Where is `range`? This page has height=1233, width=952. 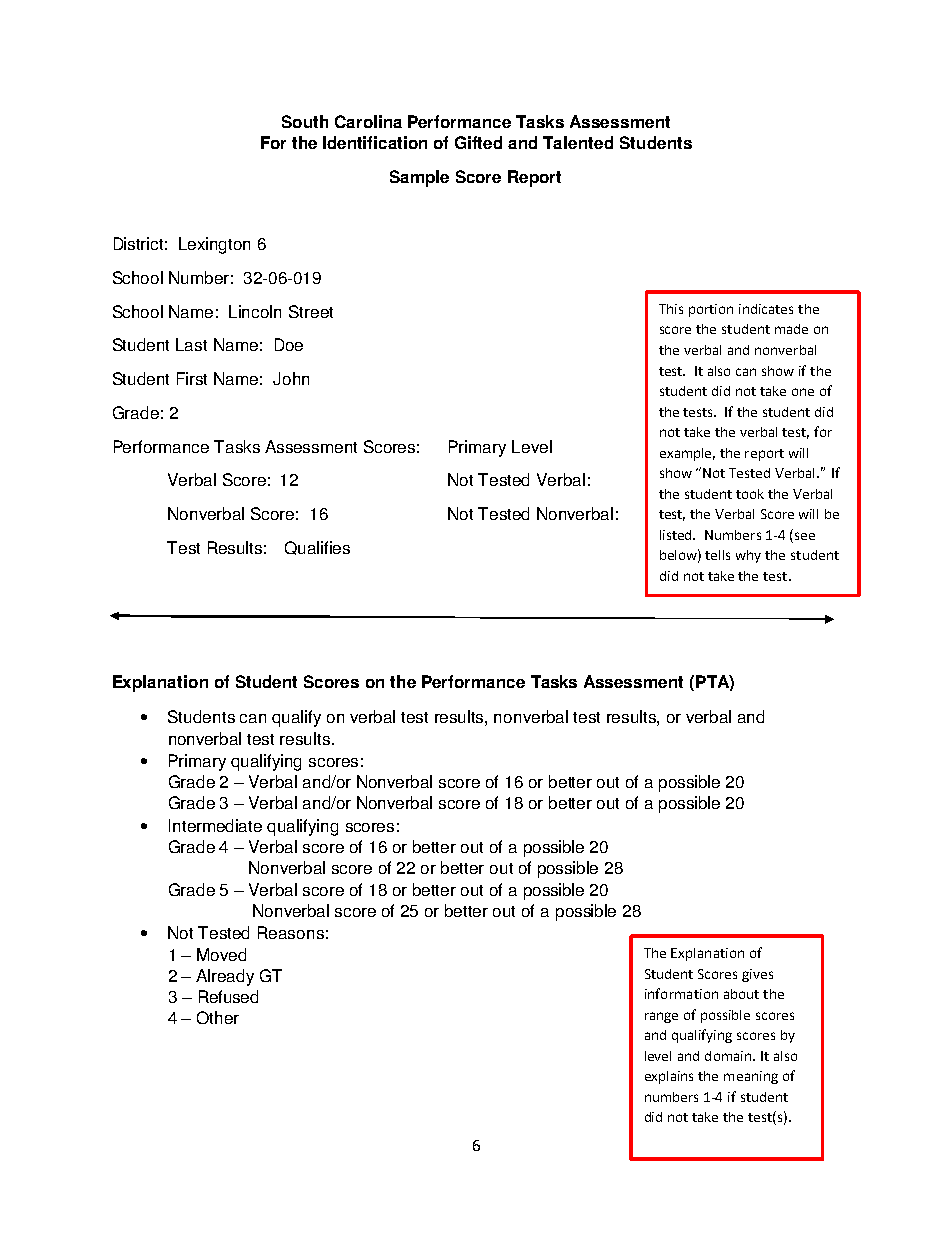
range is located at coordinates (661, 1017).
